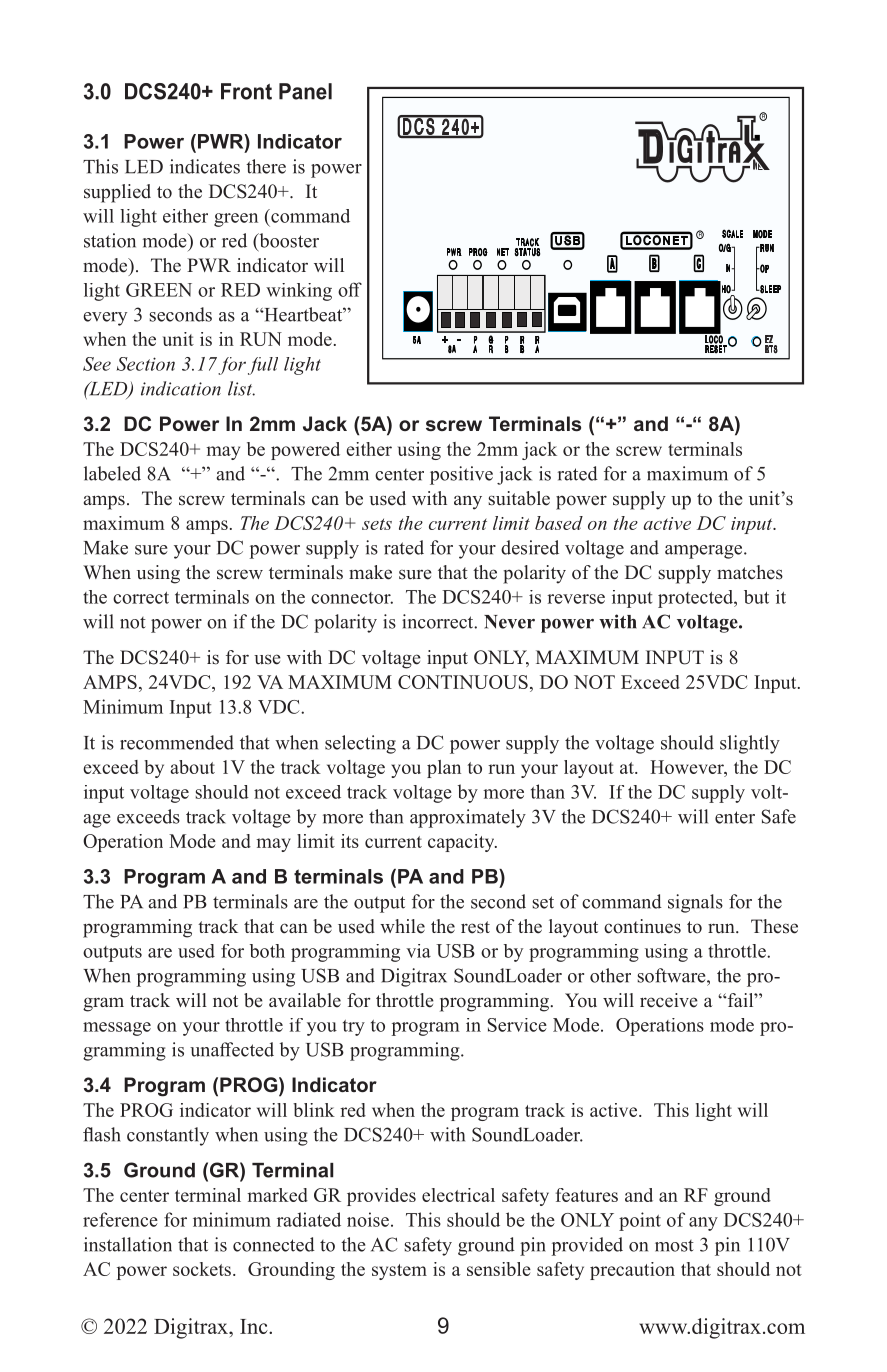 This screenshot has width=887, height=1372. Describe the element at coordinates (305, 91) in the screenshot. I see `Panel` at that location.
